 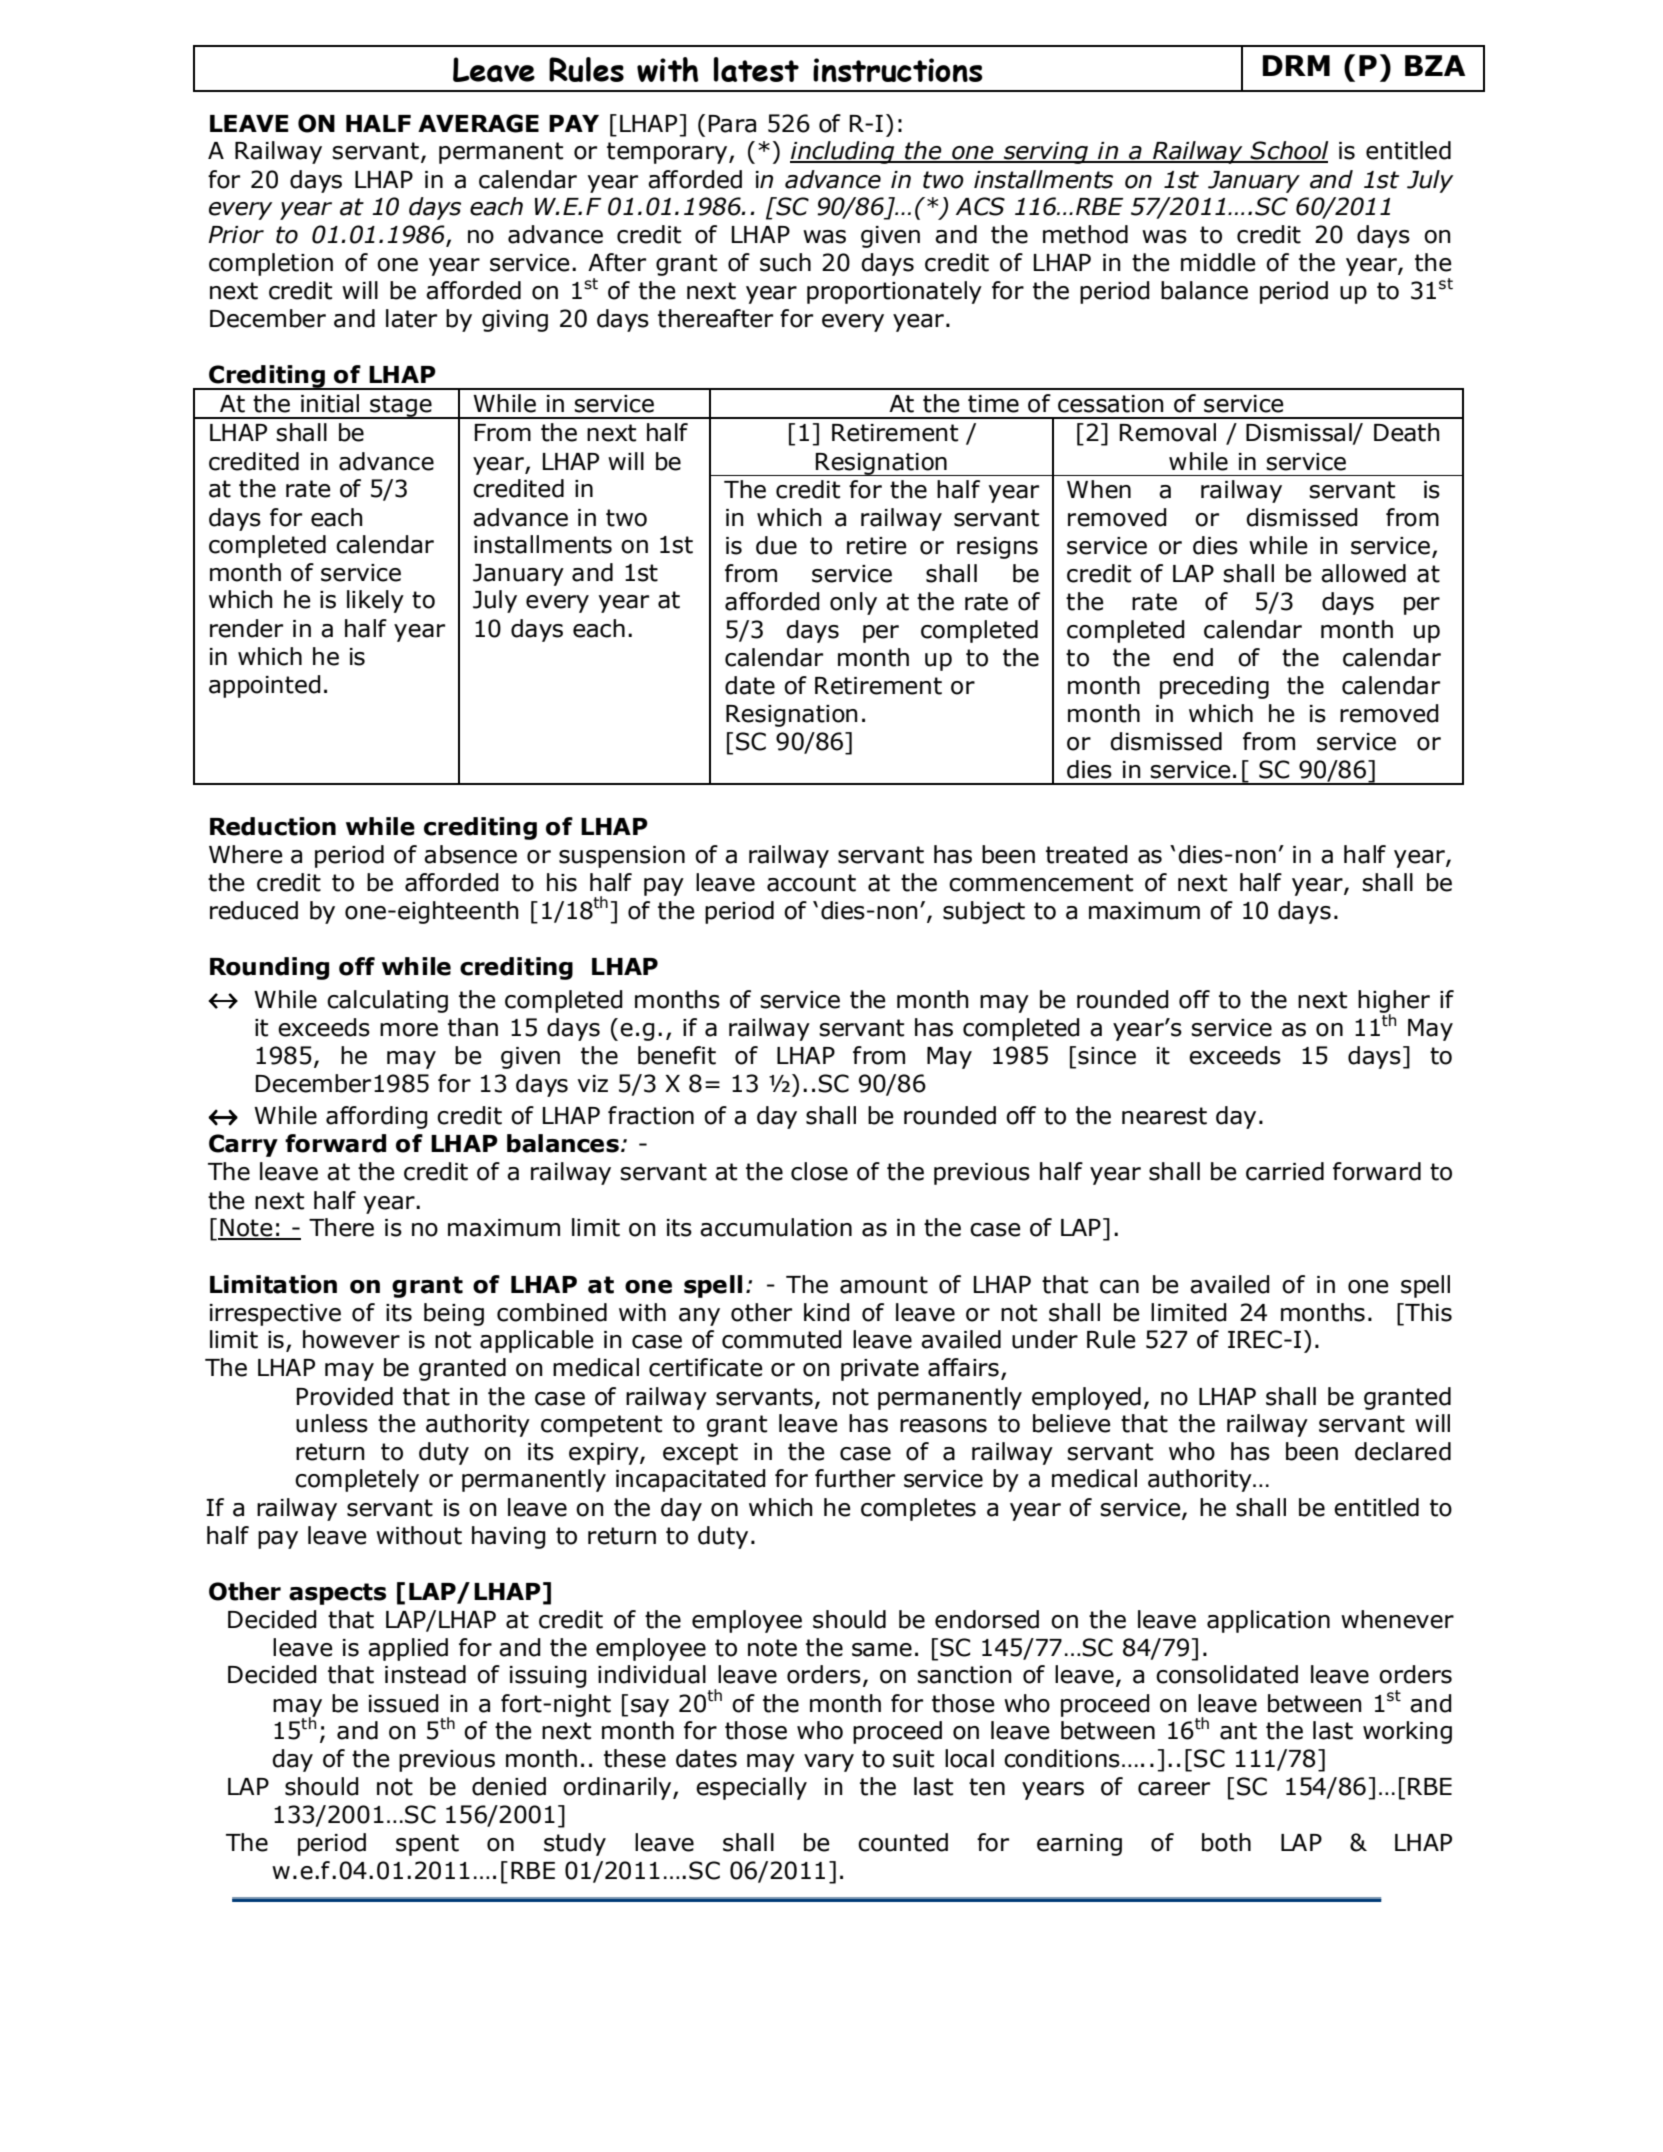 I want to click on calculating, so click(x=387, y=1001).
